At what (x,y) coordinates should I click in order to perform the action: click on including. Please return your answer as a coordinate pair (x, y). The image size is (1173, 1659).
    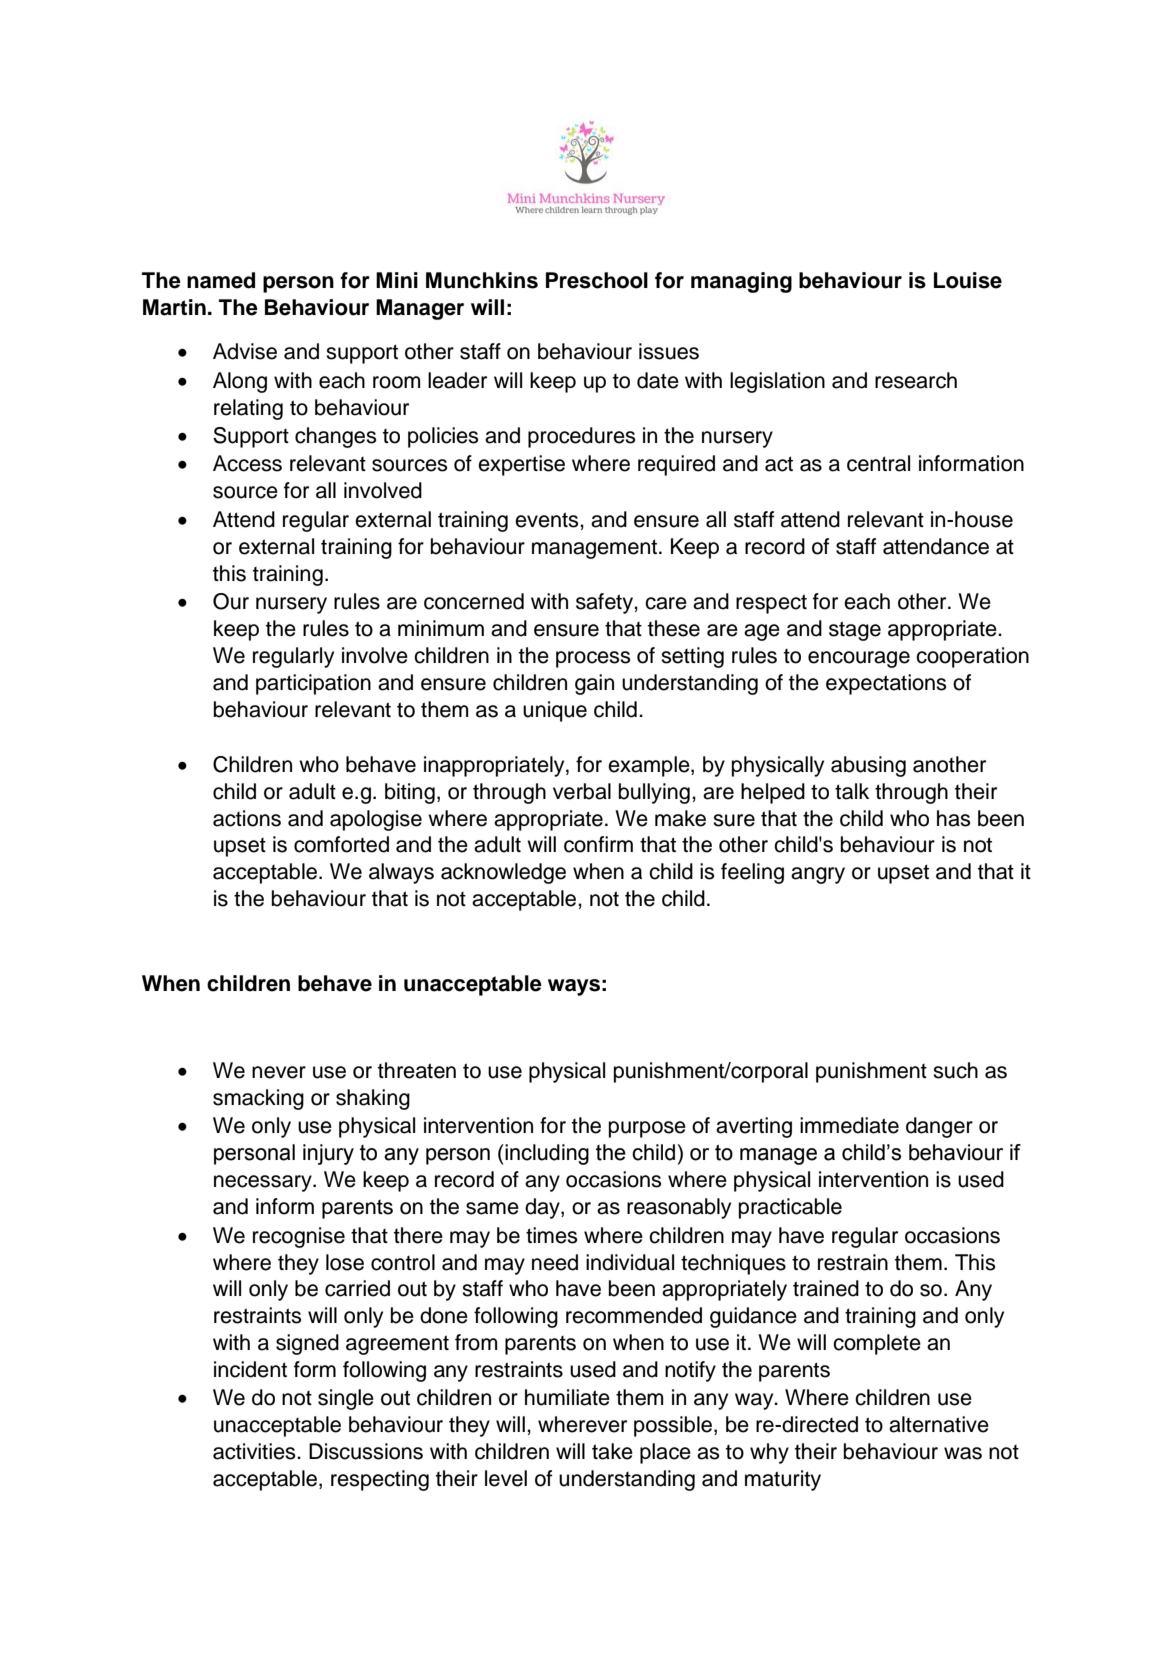
    Looking at the image, I should click on (546, 1154).
